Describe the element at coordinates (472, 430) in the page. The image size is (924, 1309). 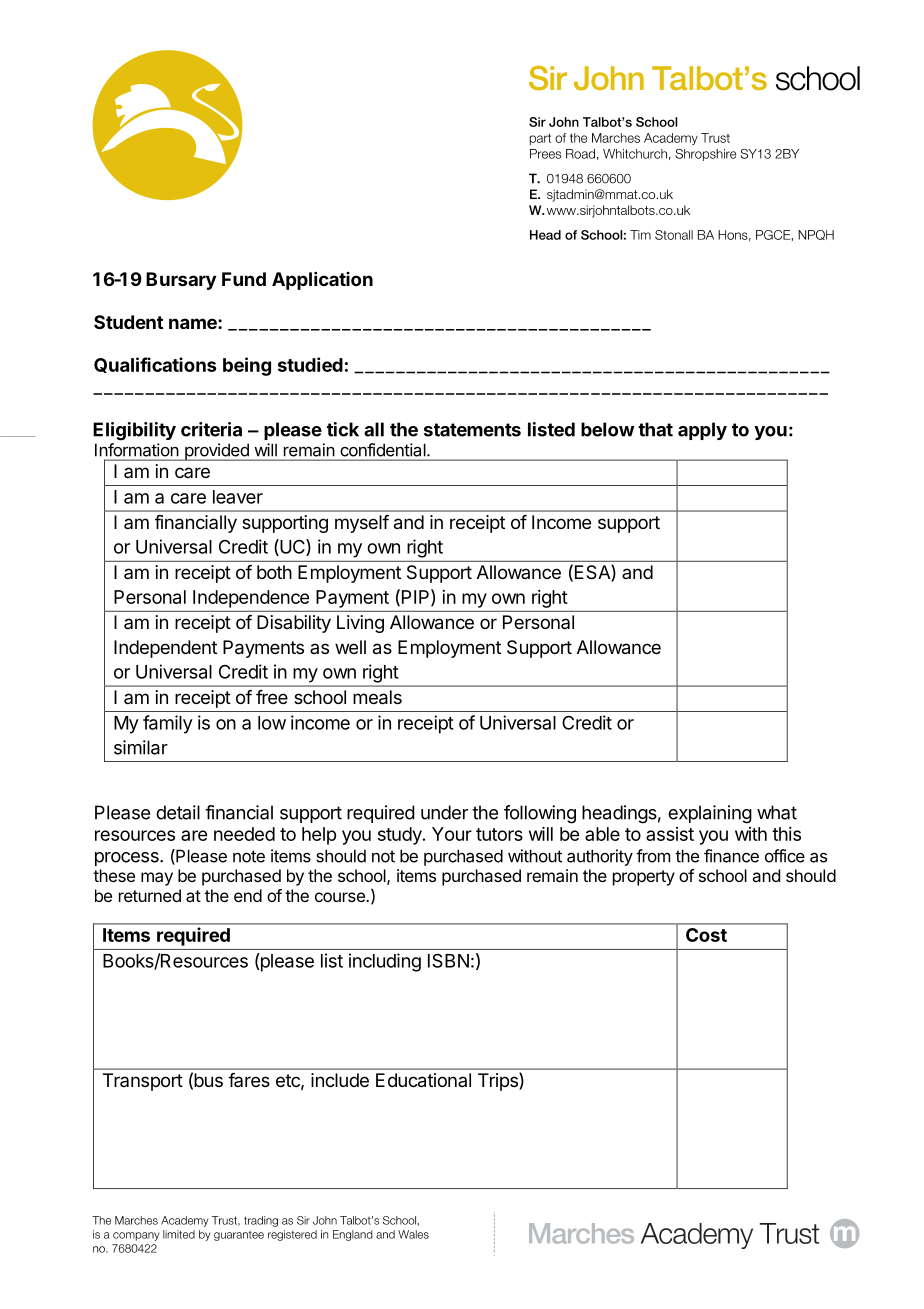
I see `statements` at that location.
